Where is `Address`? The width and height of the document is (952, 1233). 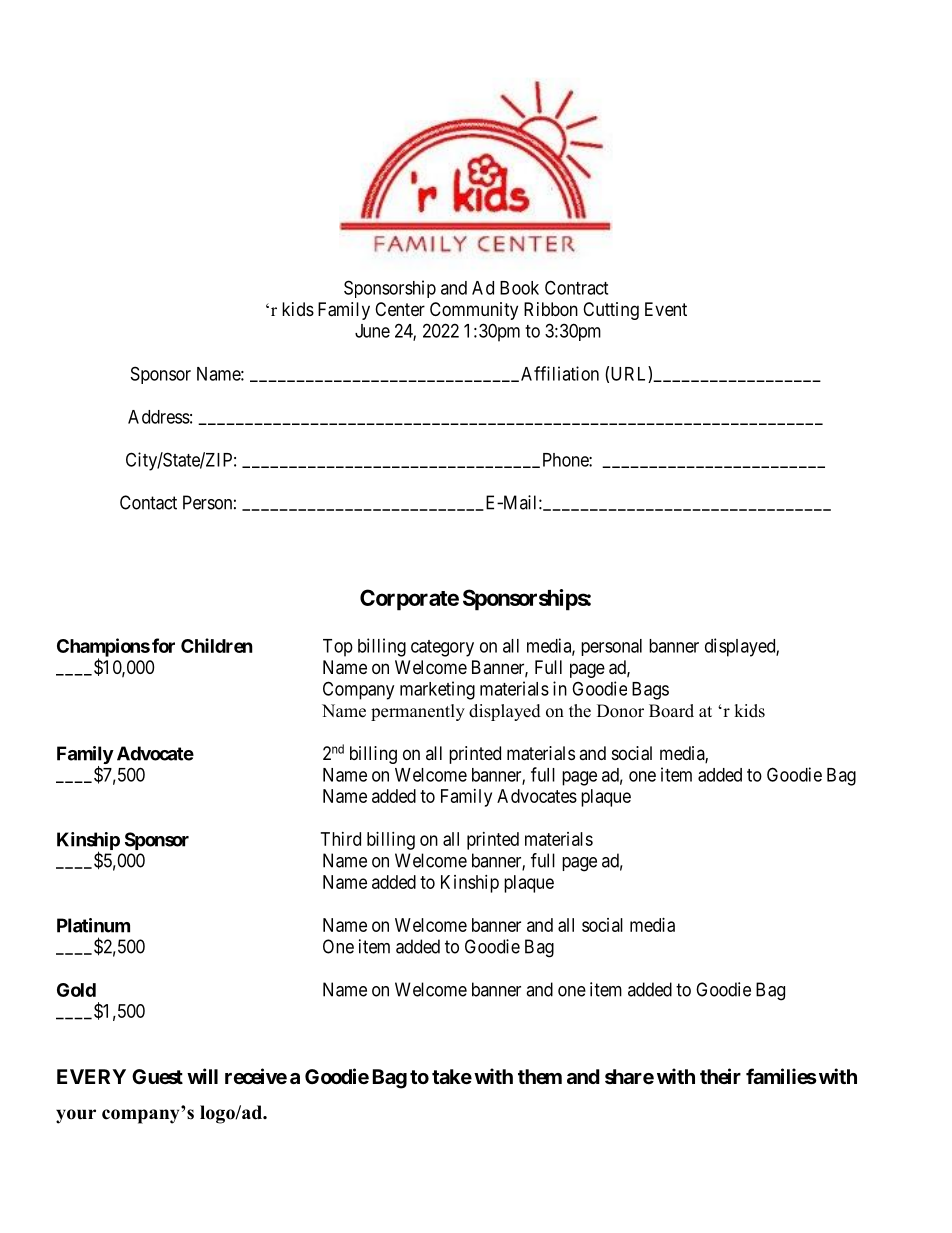
Address is located at coordinates (159, 417).
